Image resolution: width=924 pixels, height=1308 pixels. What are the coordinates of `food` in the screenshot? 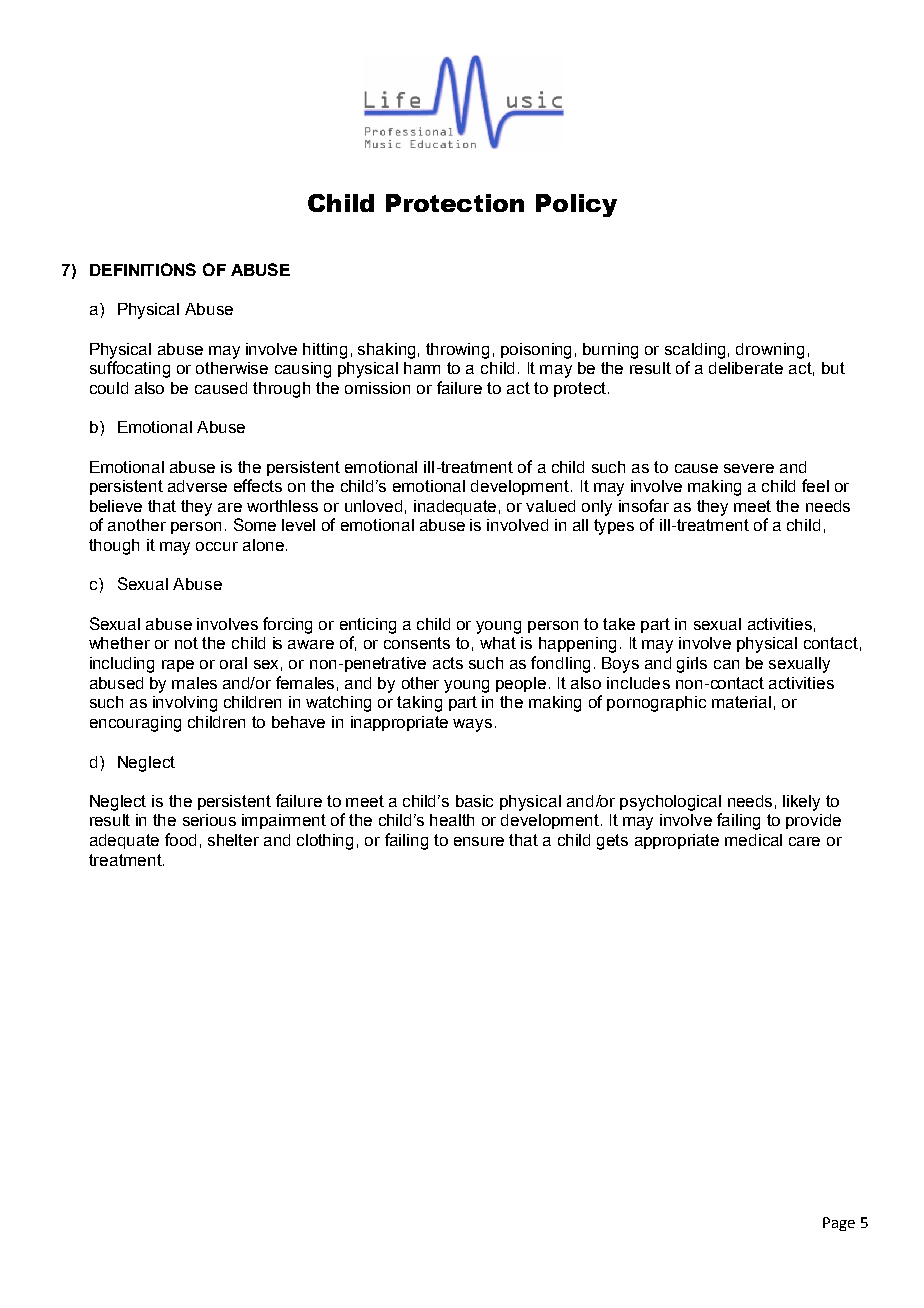 It's located at (180, 839).
